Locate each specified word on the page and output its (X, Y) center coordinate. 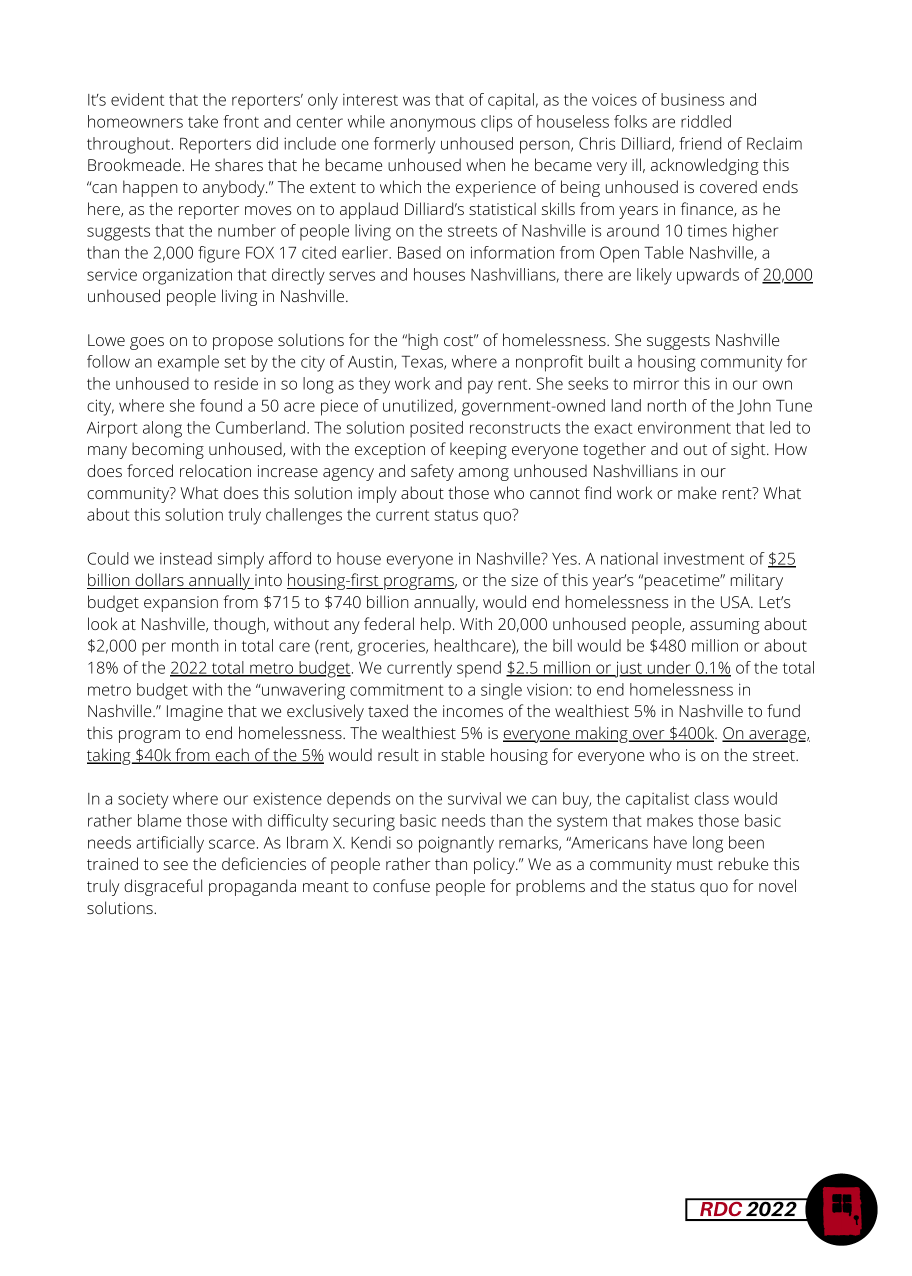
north (667, 405)
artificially (170, 844)
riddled (706, 121)
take (203, 121)
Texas (423, 362)
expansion (181, 604)
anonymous (433, 125)
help (436, 625)
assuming (725, 626)
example (188, 363)
